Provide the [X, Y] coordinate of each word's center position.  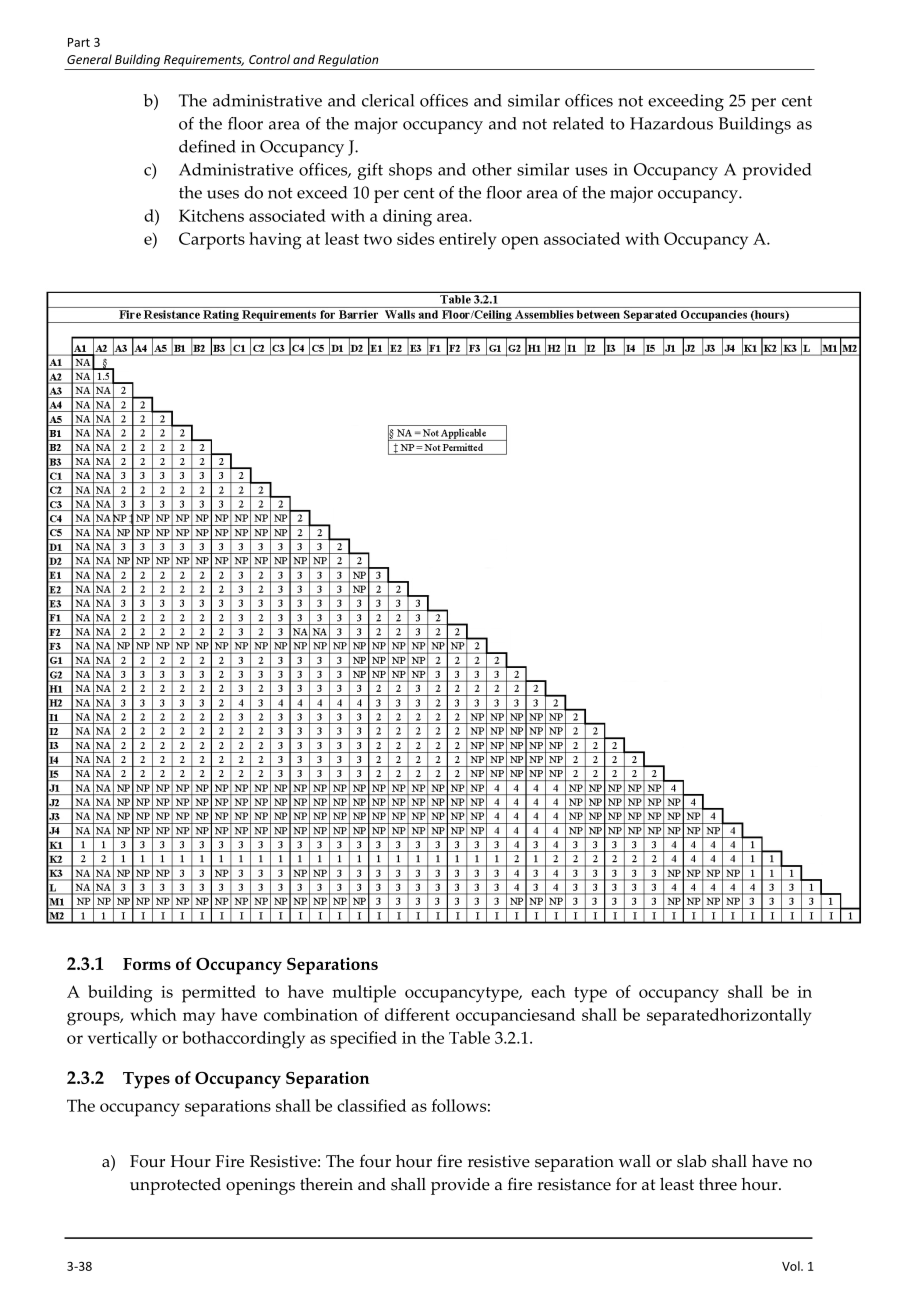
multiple [364, 994]
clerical [388, 100]
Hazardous [671, 123]
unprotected [175, 1186]
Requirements [204, 61]
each [548, 991]
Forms [147, 964]
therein [326, 1184]
